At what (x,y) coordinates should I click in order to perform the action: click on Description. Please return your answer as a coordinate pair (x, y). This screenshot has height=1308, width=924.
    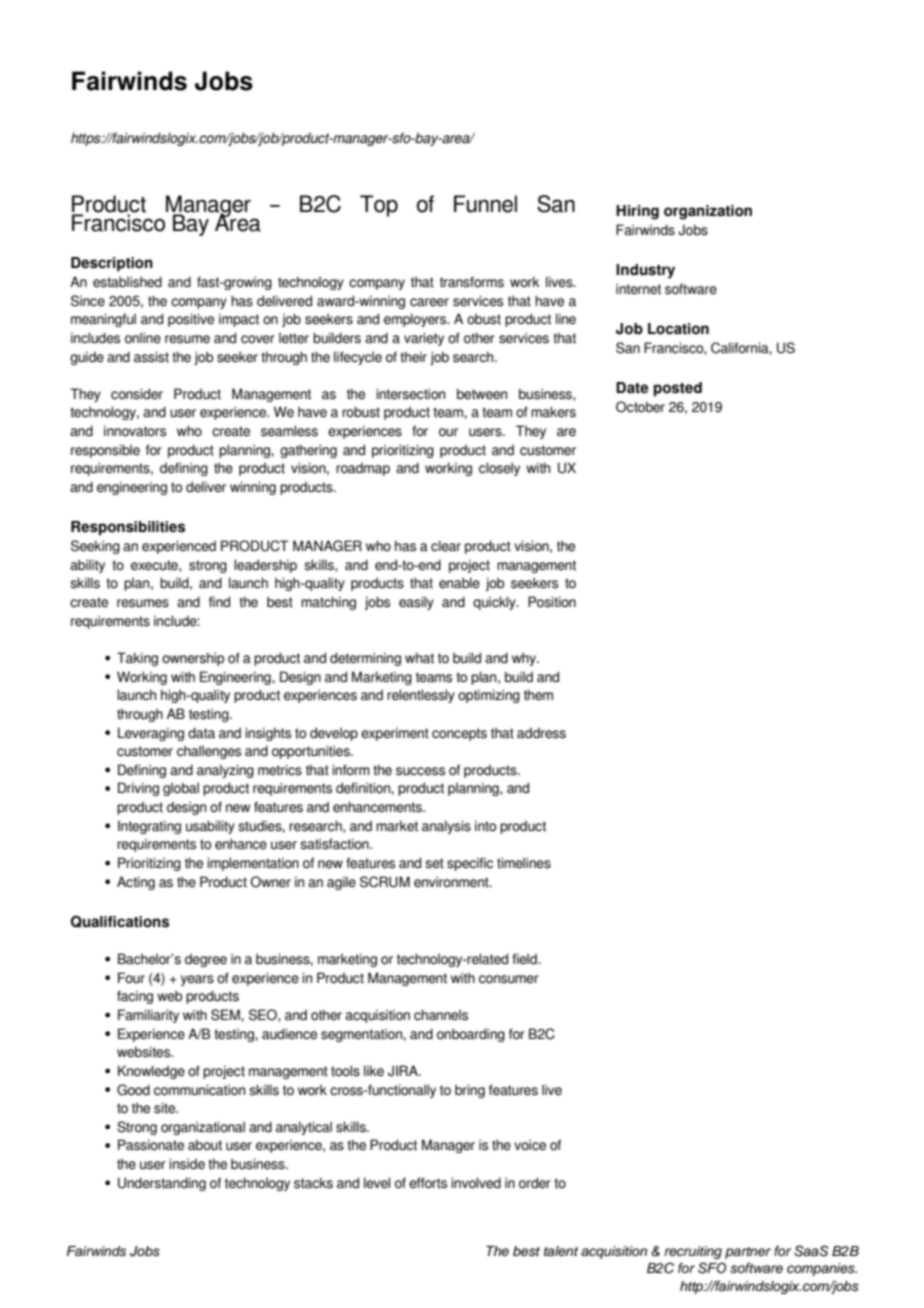
    Looking at the image, I should click on (112, 264).
